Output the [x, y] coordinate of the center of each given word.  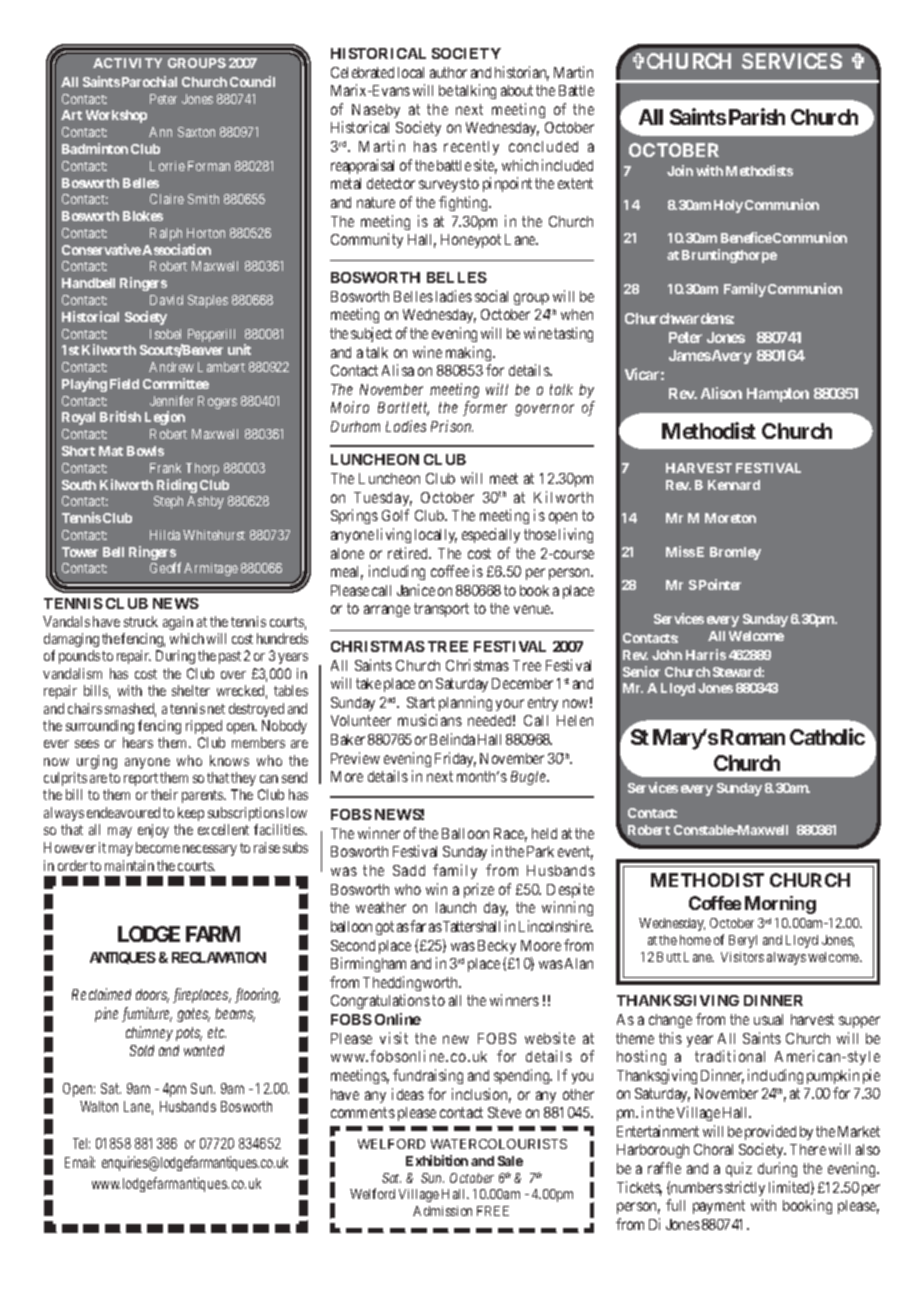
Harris [706, 654]
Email [80, 1162]
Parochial [149, 81]
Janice [416, 590]
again [178, 623]
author [448, 72]
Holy [728, 206]
